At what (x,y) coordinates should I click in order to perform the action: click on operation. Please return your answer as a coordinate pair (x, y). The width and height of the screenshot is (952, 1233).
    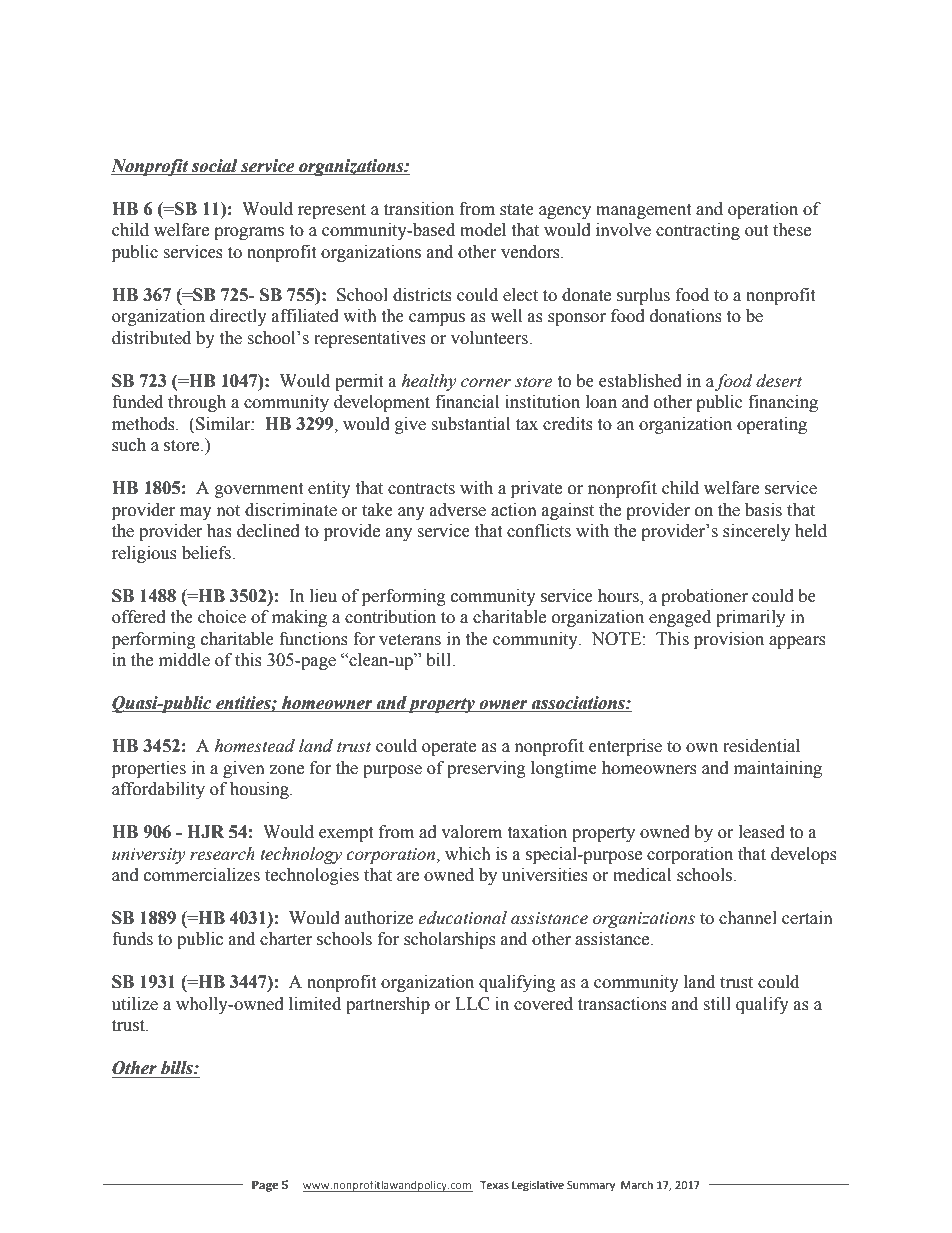
    Looking at the image, I should click on (763, 210).
